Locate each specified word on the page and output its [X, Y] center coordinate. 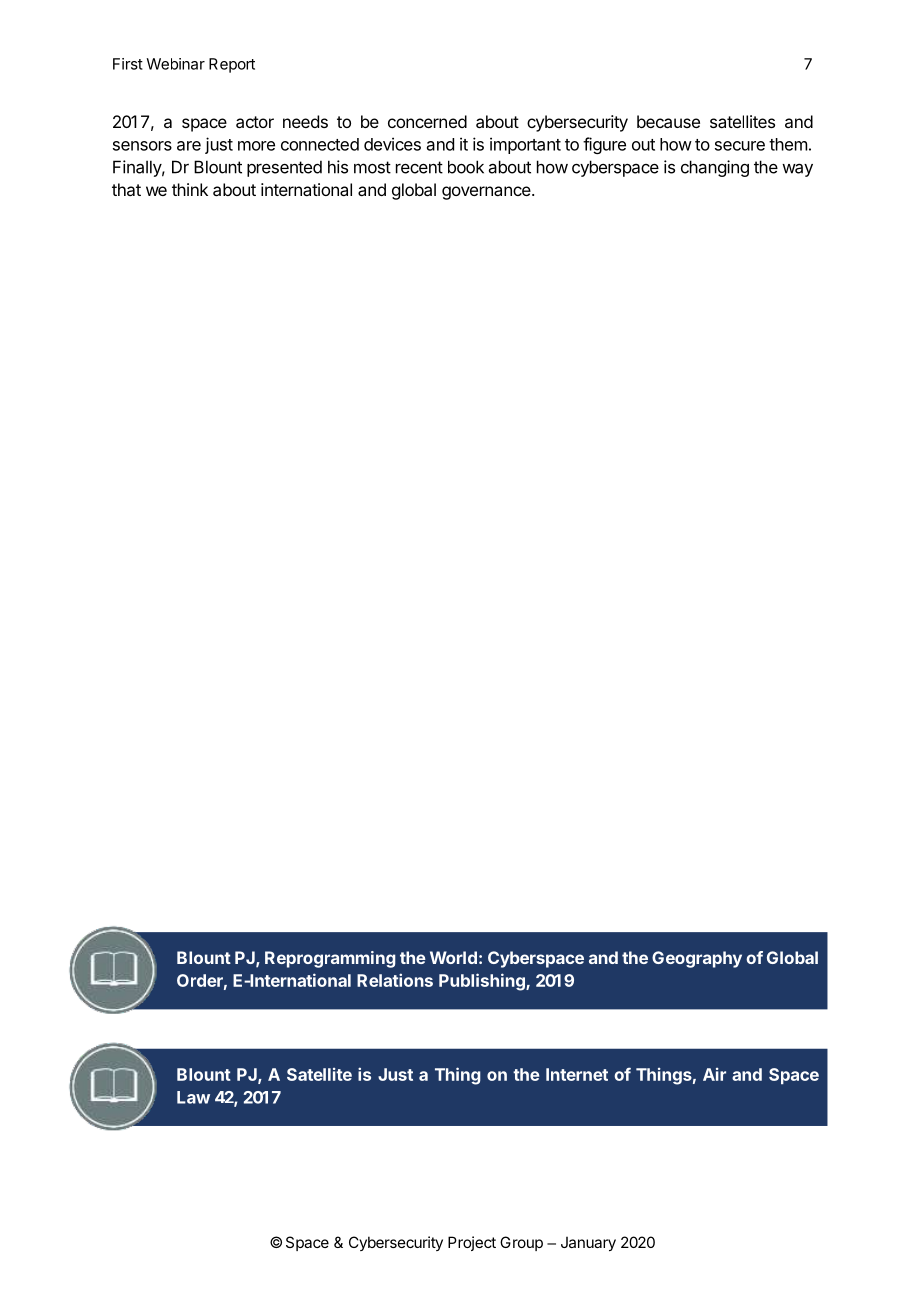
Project [472, 1243]
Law [193, 1097]
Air [714, 1074]
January [588, 1244]
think [190, 189]
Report [232, 65]
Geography [697, 959]
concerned [427, 121]
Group [521, 1243]
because [668, 121]
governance [487, 193]
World [453, 957]
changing [715, 168]
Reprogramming [330, 959]
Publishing [483, 982]
